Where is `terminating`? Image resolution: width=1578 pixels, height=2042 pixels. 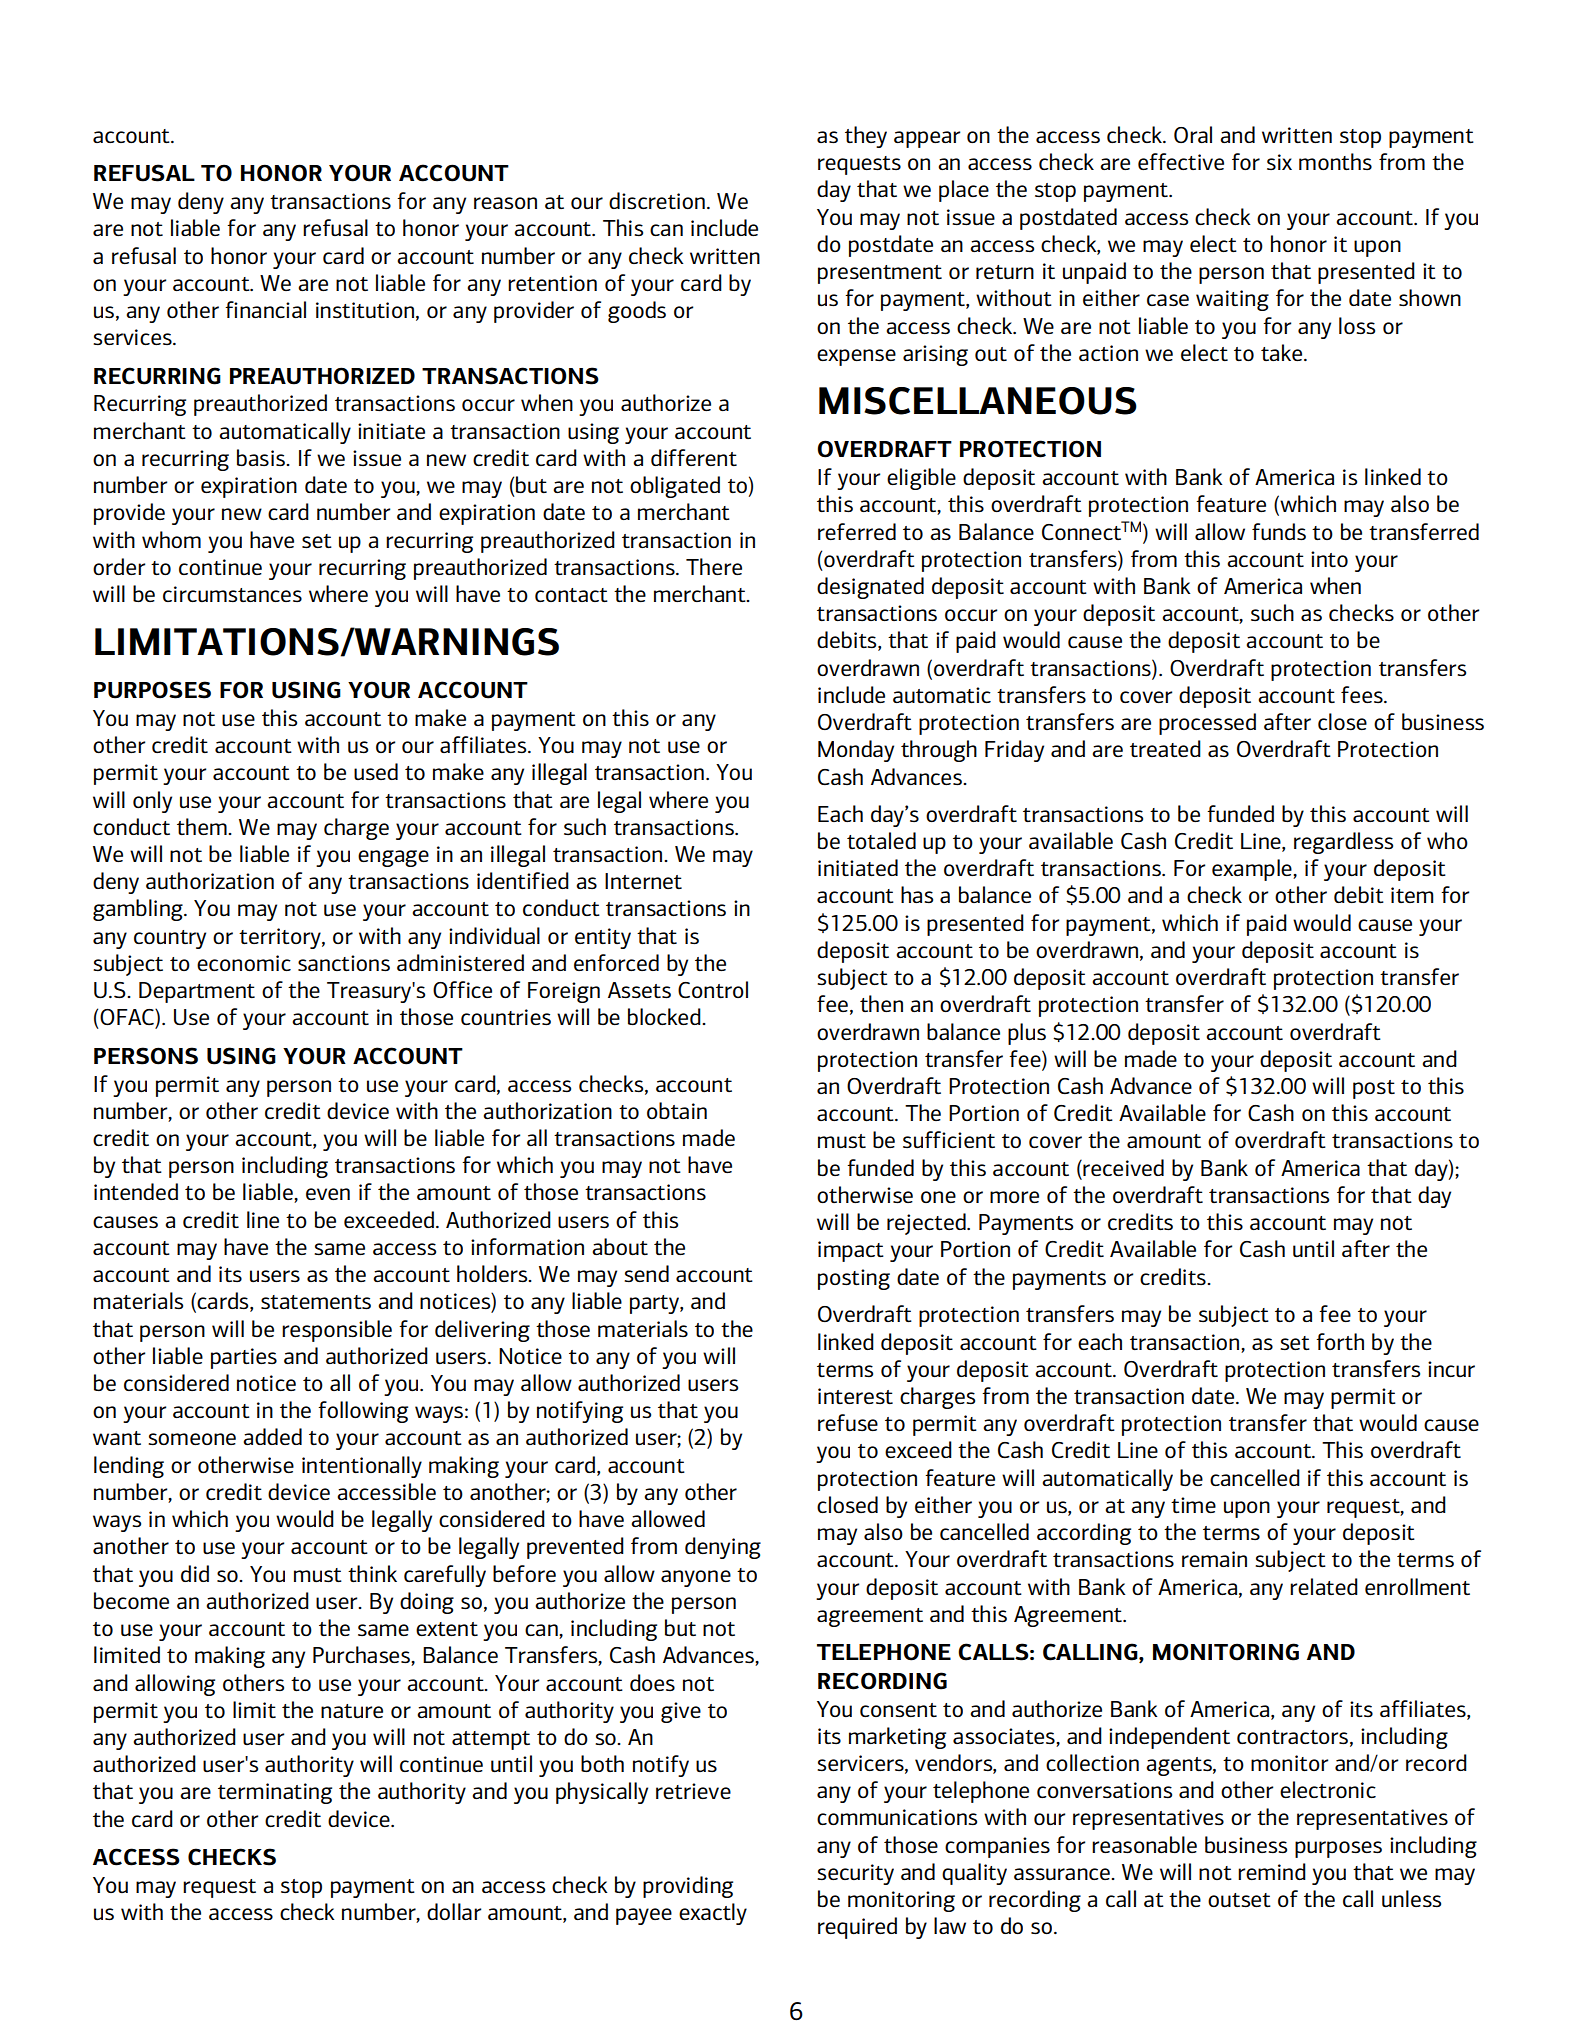
terminating is located at coordinates (275, 1793).
